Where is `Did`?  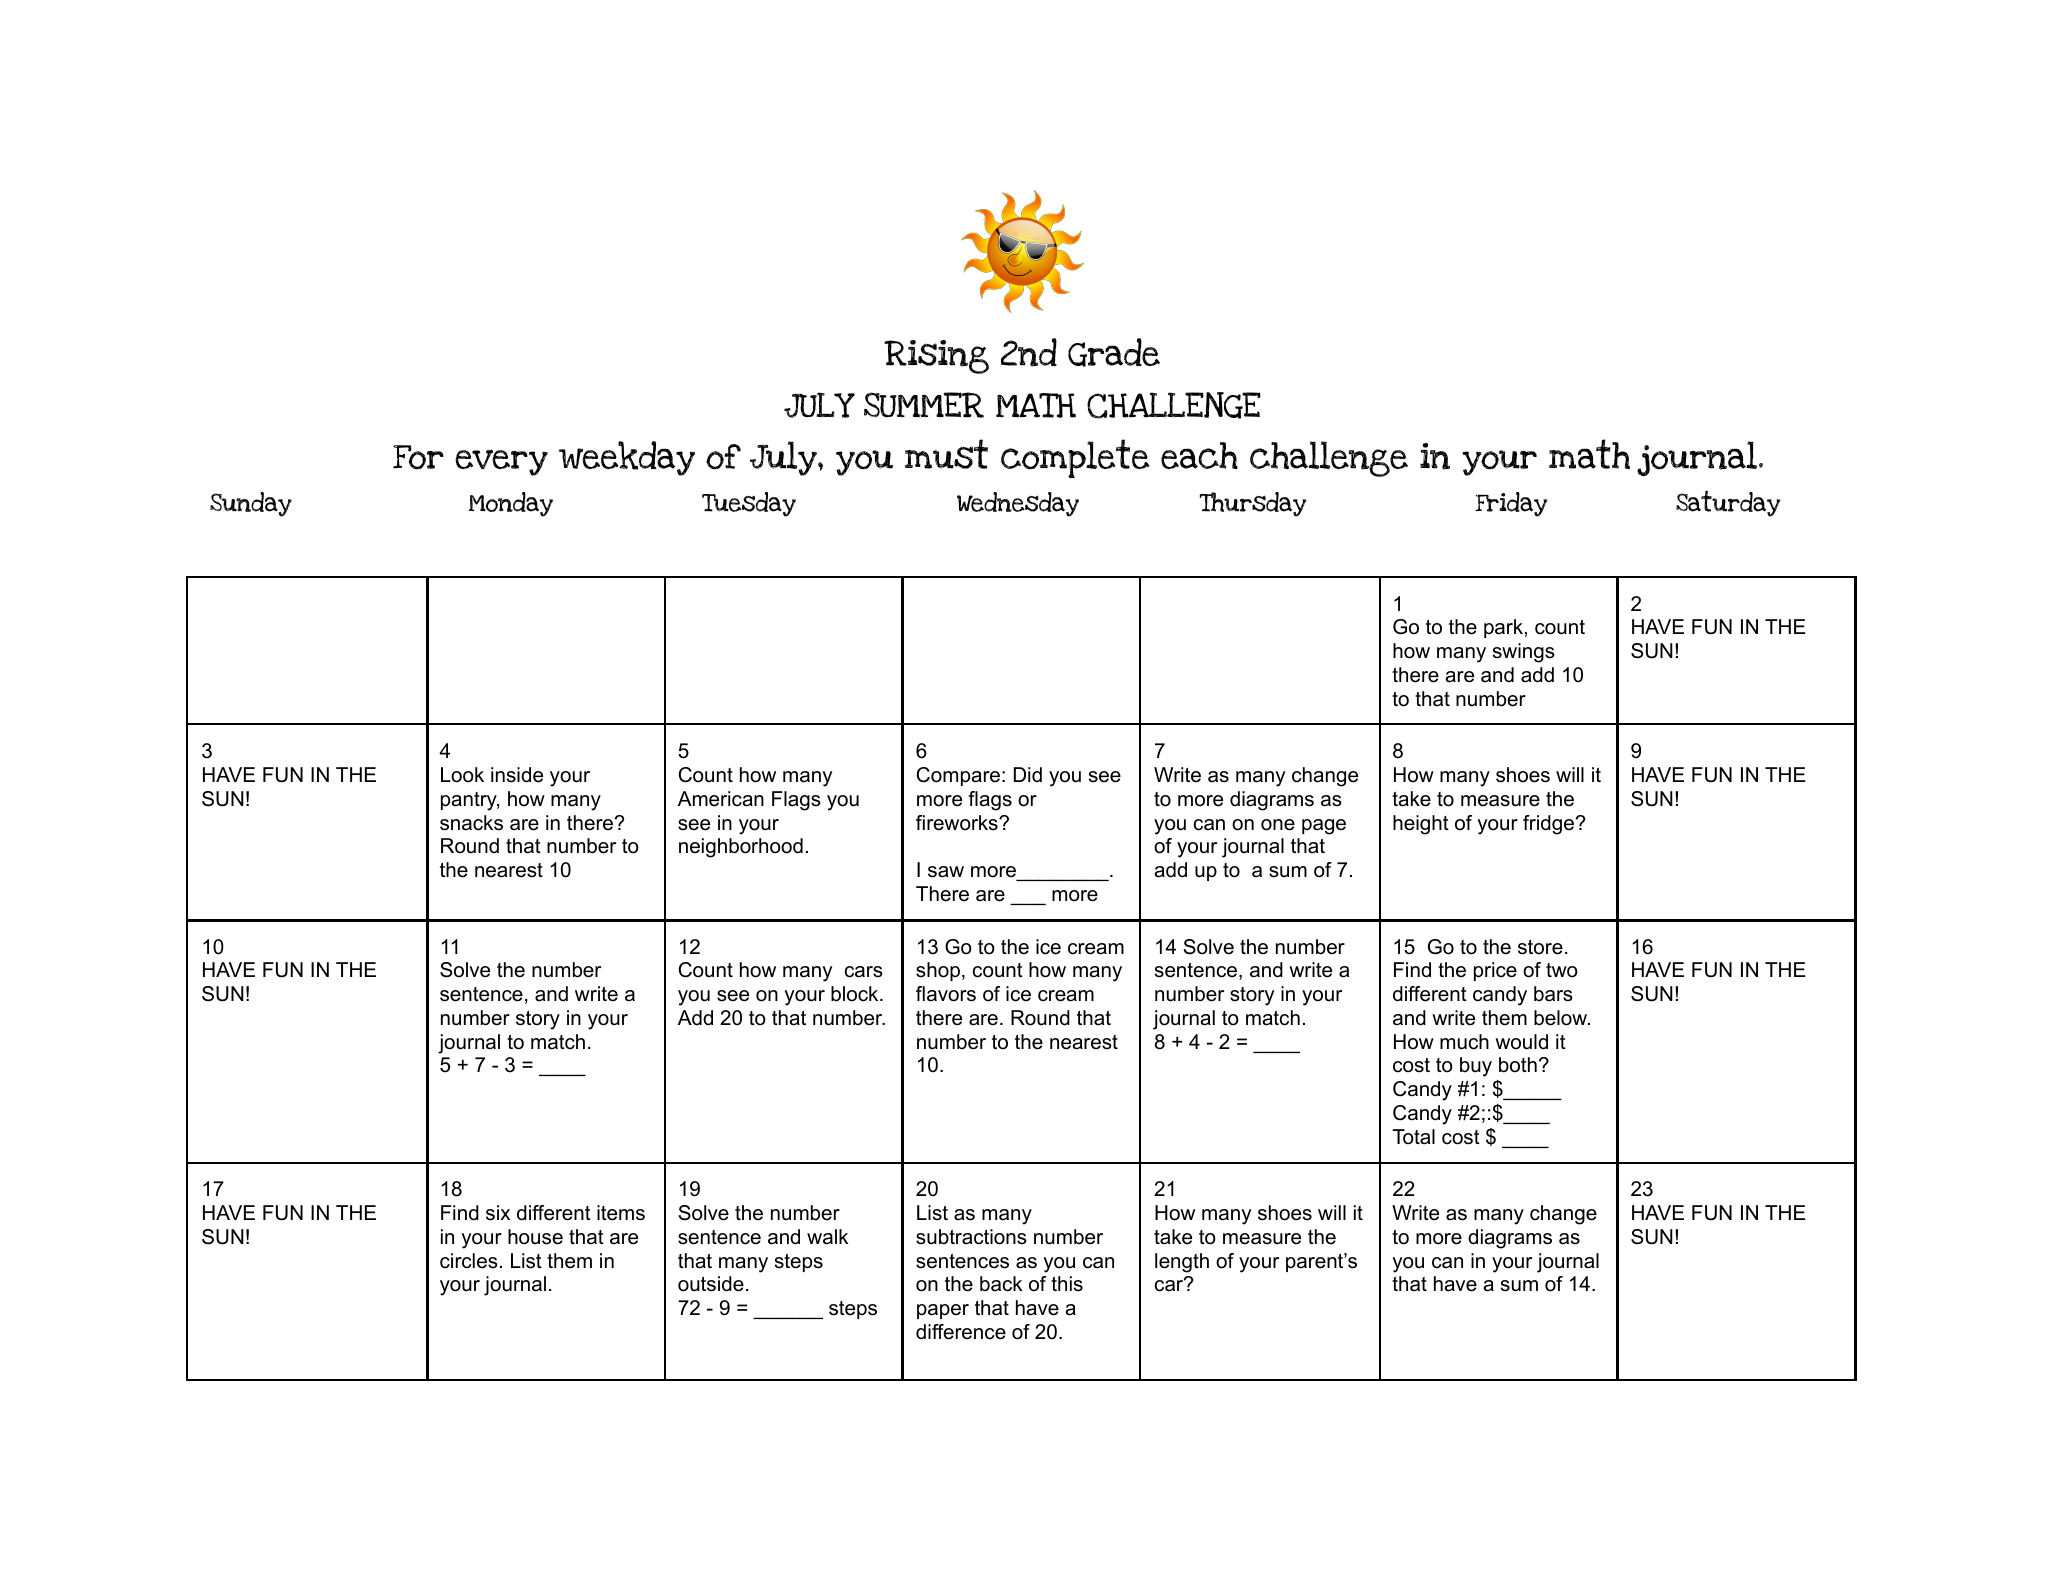
Did is located at coordinates (1028, 775).
